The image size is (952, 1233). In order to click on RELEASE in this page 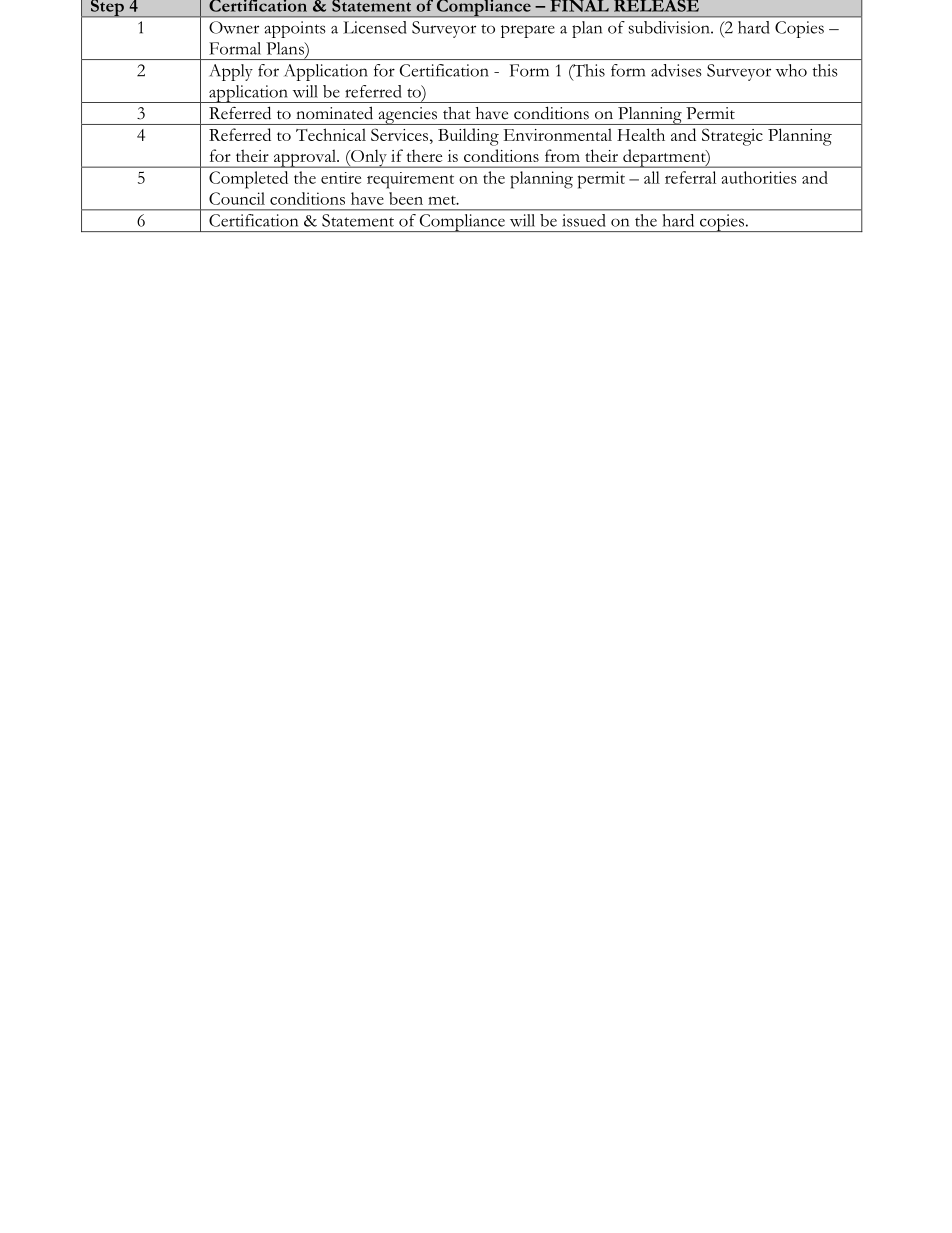, I will do `click(656, 6)`.
